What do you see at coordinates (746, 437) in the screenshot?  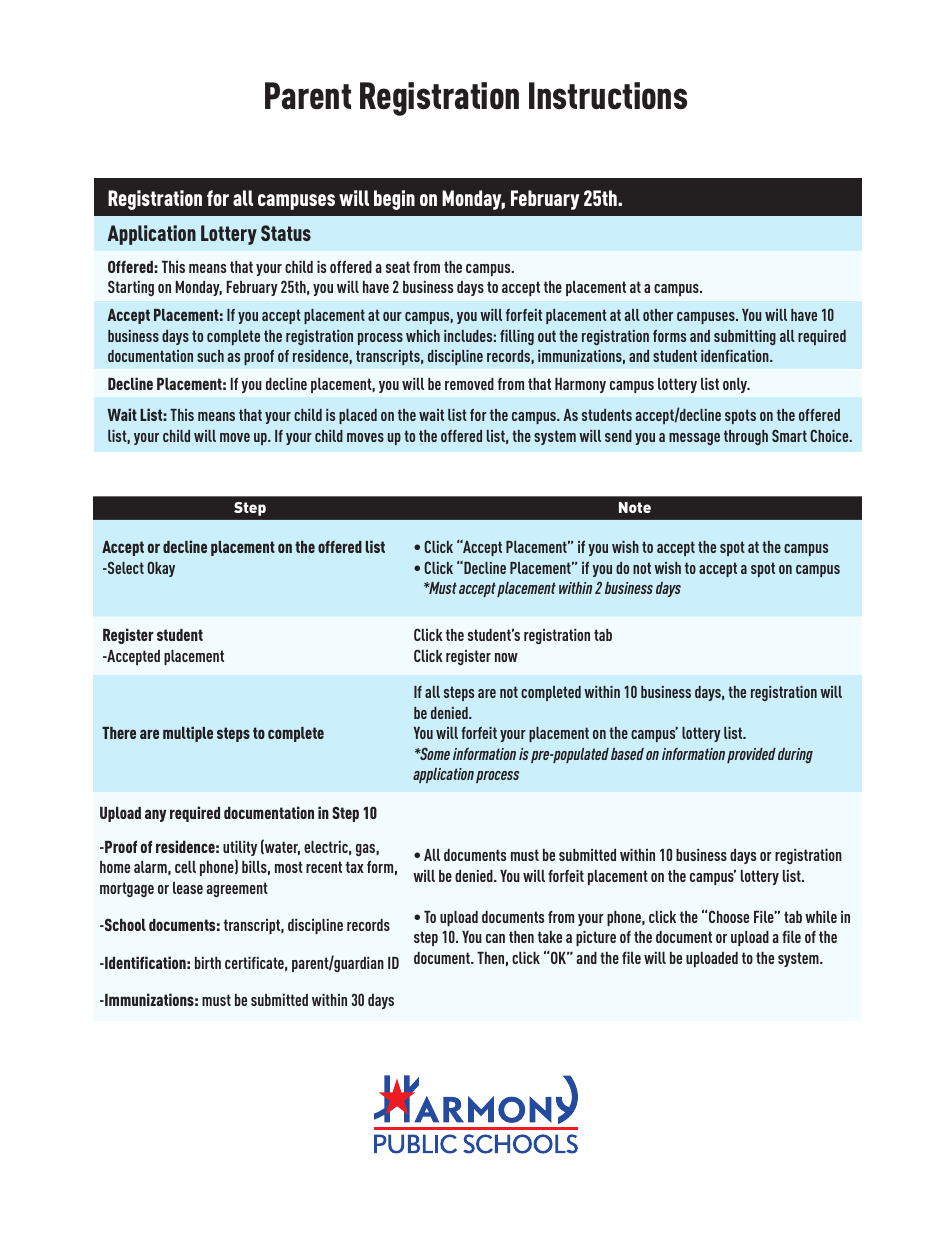 I see `through` at bounding box center [746, 437].
